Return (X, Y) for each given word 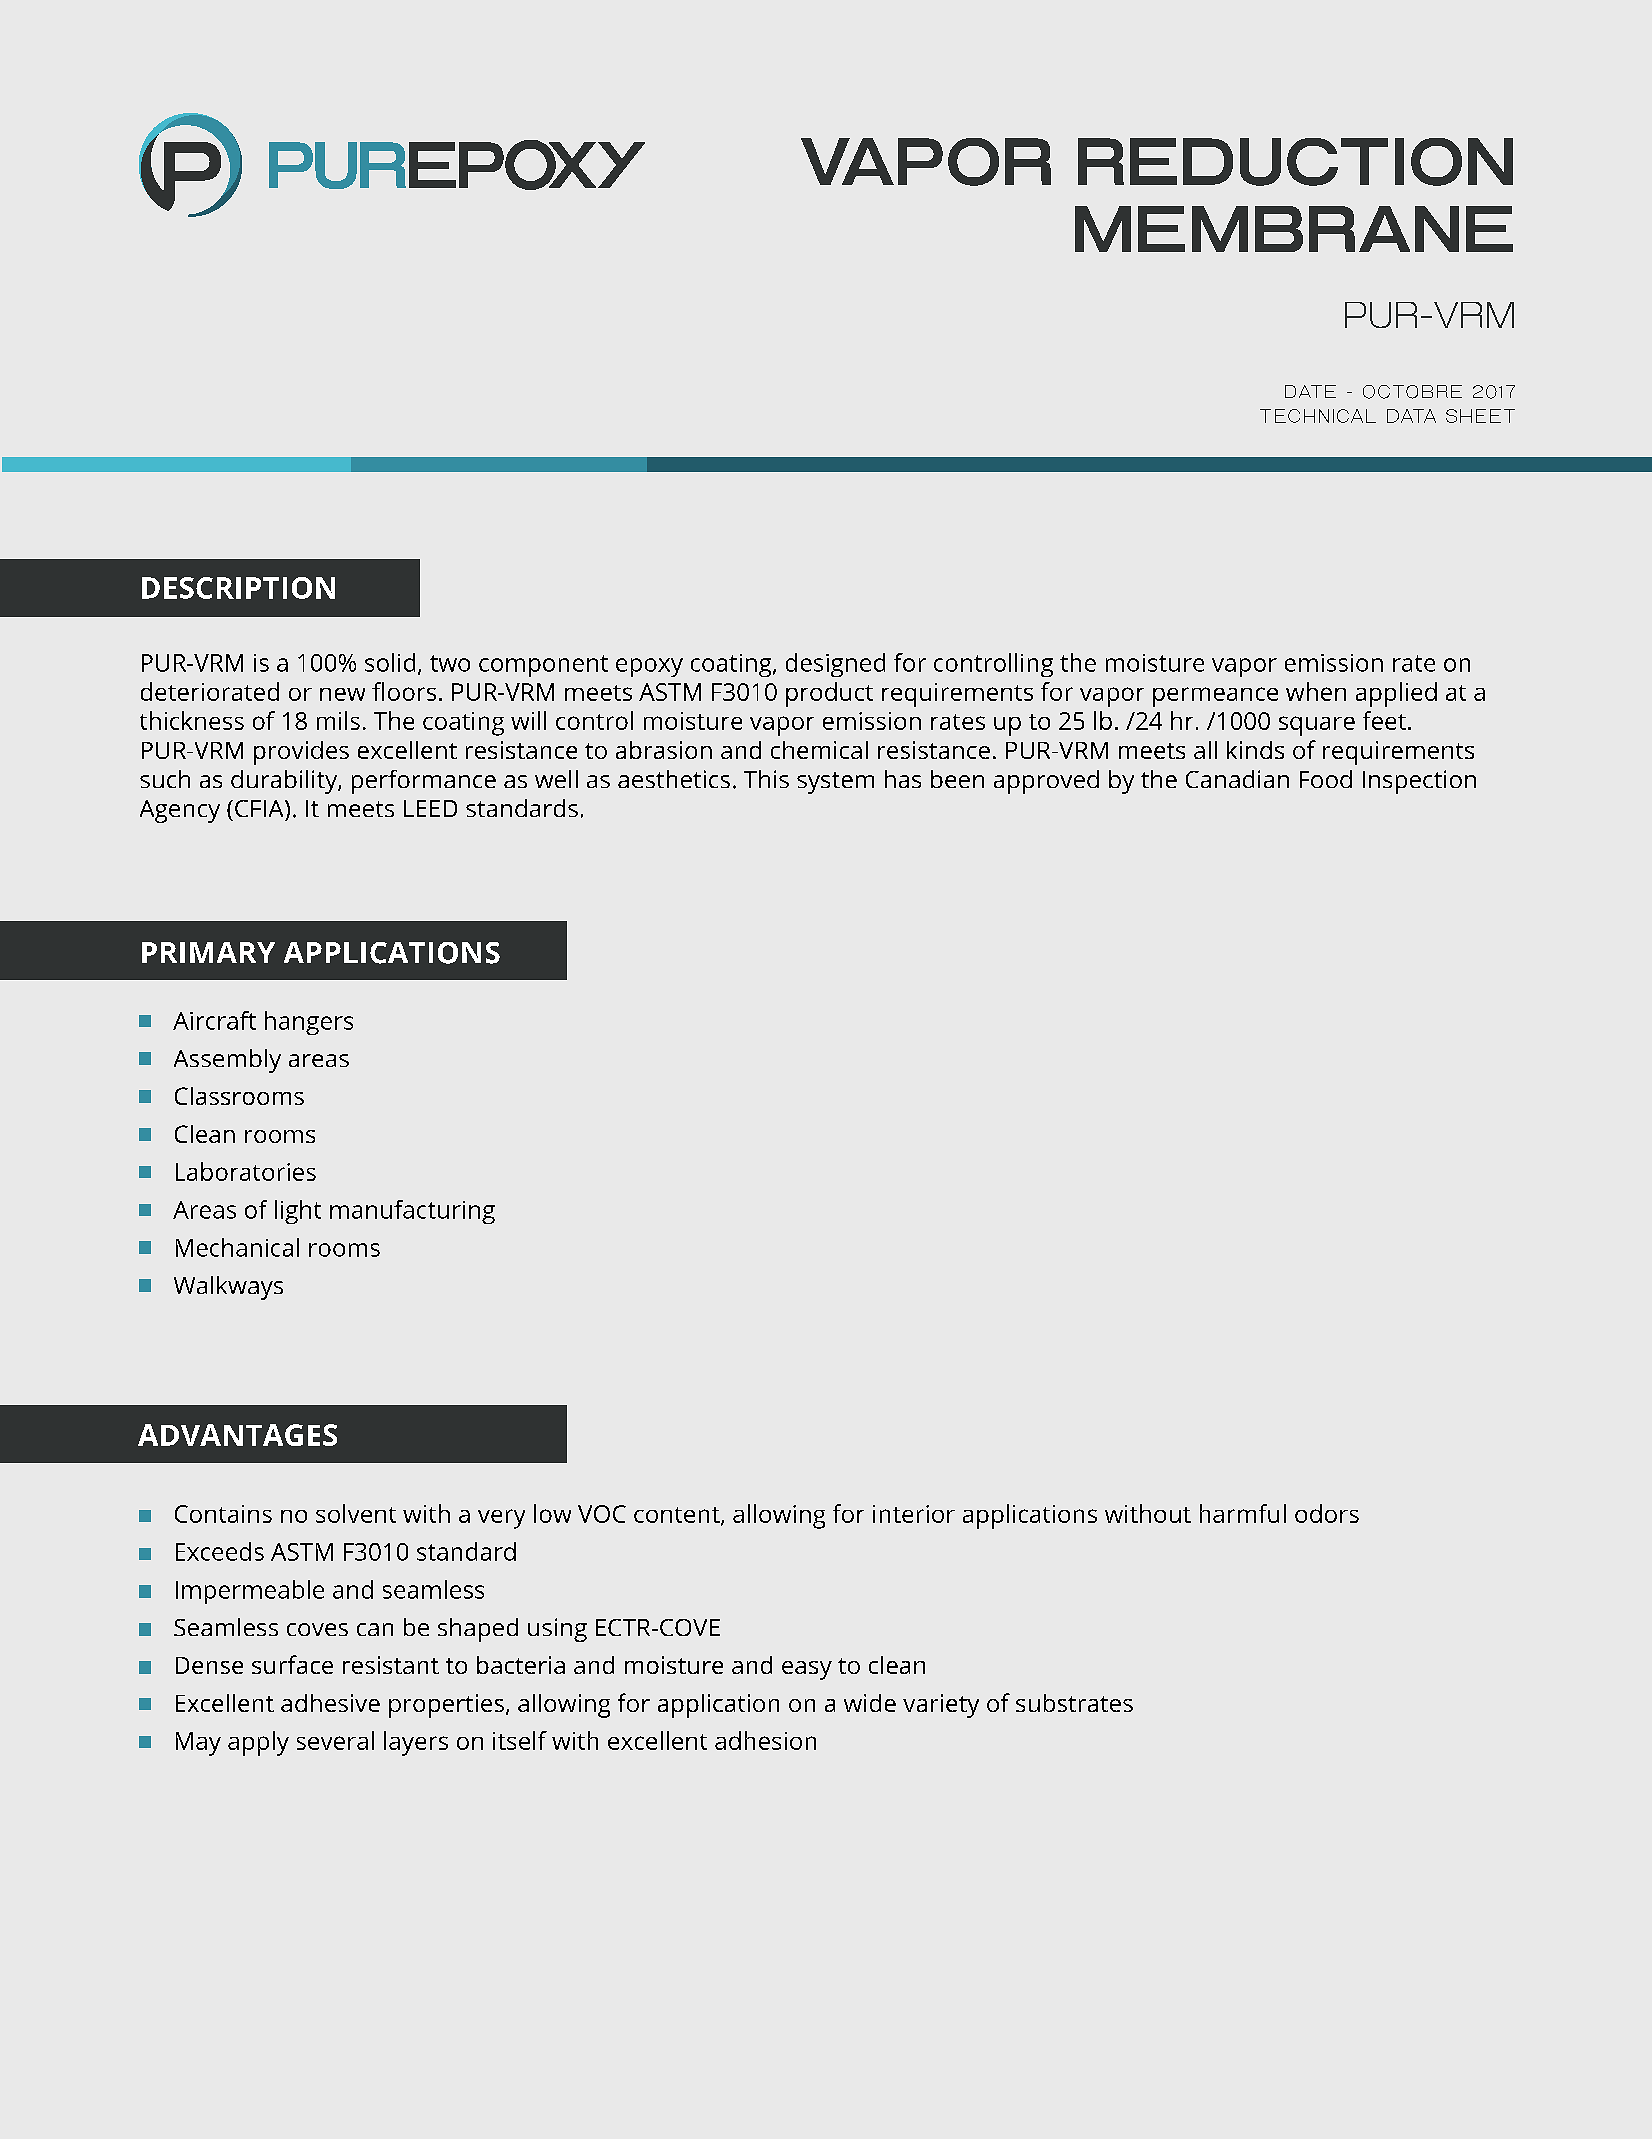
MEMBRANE (1294, 229)
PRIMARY (208, 952)
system (835, 783)
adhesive (330, 1703)
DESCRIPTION (238, 588)
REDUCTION (1295, 162)
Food (1326, 779)
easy (807, 1670)
